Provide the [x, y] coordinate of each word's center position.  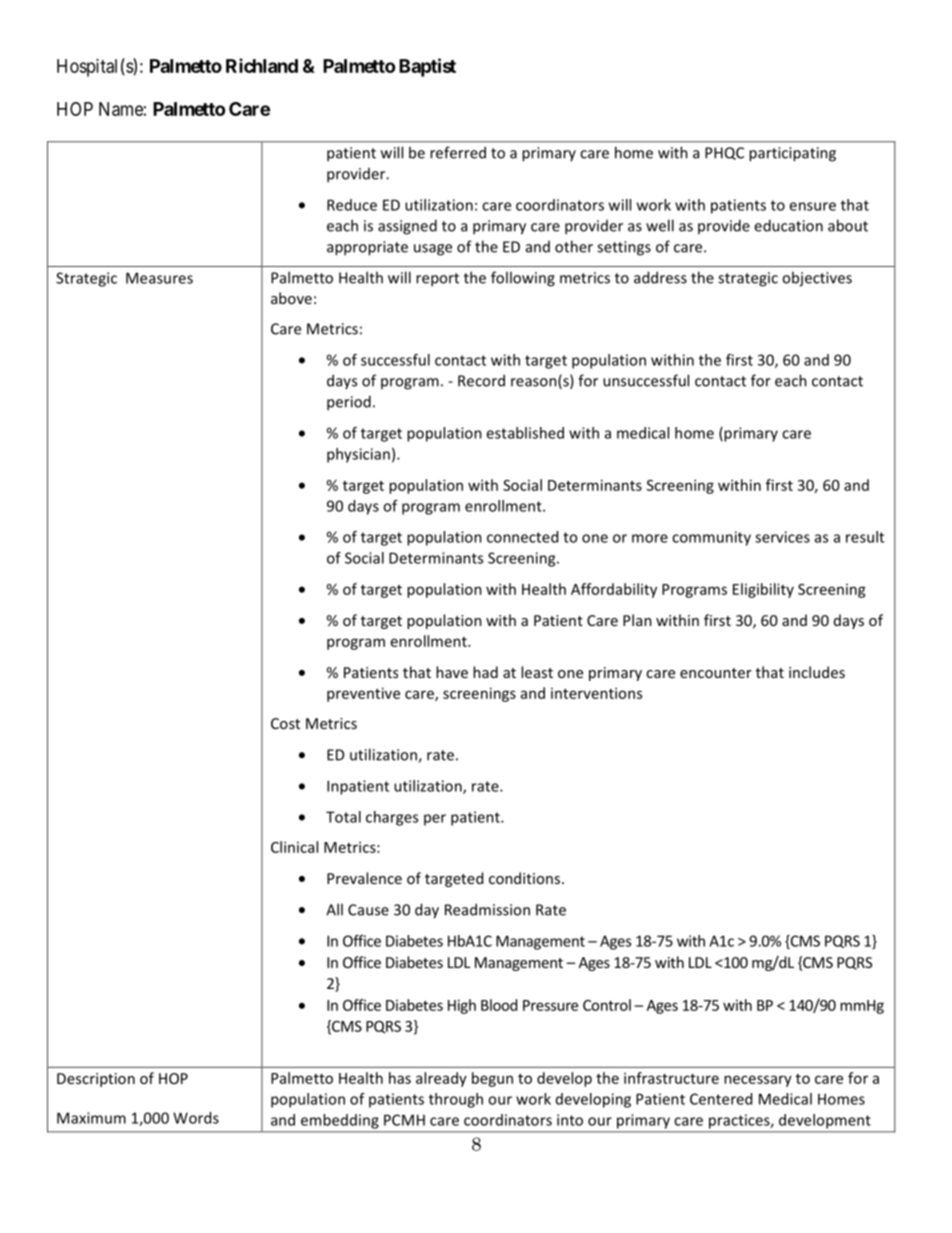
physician [358, 455]
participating [792, 154]
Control [607, 1005]
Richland [262, 65]
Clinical [294, 847]
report [437, 280]
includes [817, 672]
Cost [285, 723]
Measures [159, 278]
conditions [526, 878]
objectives [817, 279]
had [485, 672]
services [782, 537]
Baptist [427, 67]
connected [522, 537]
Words [196, 1118]
